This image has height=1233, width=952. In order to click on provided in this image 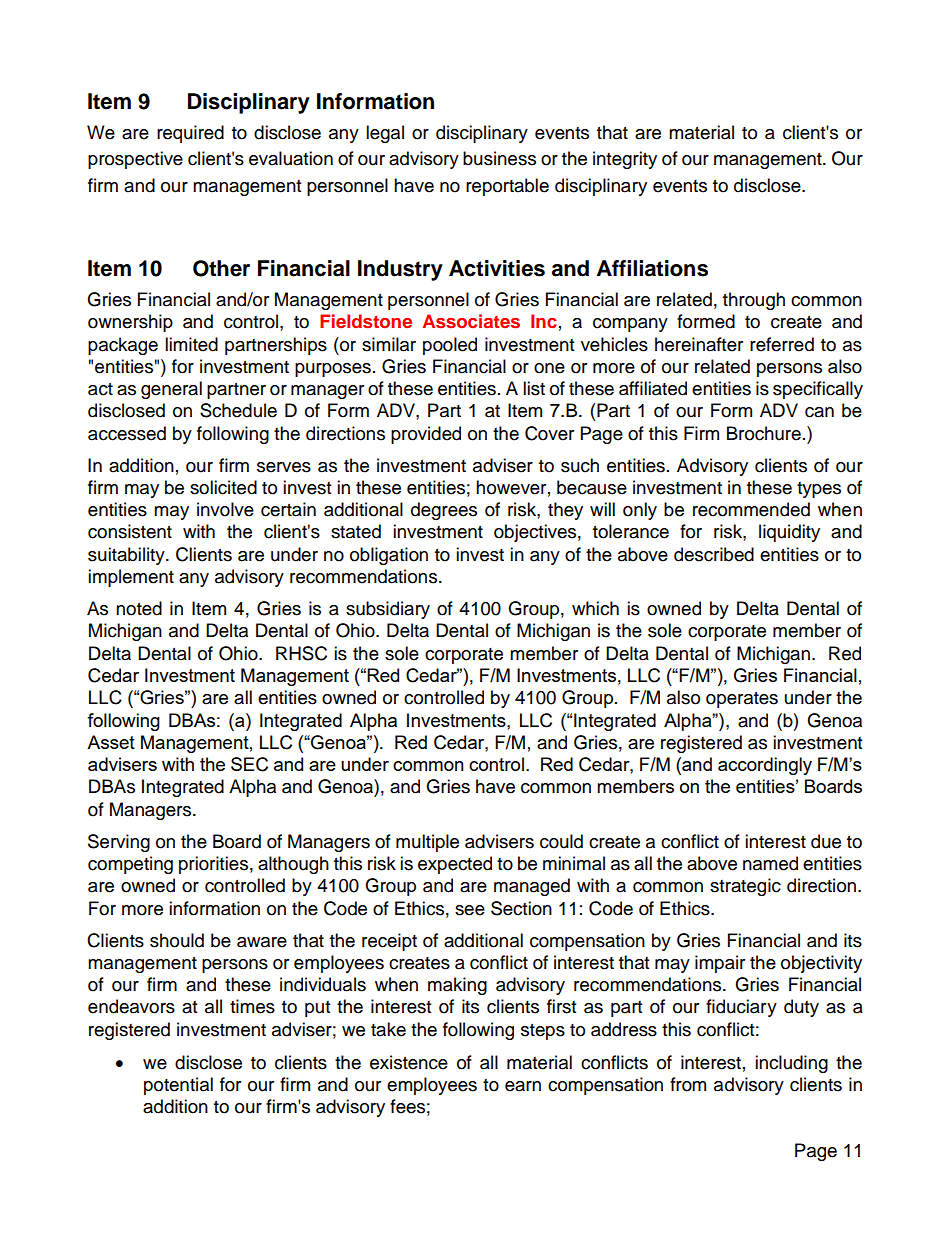, I will do `click(426, 435)`.
